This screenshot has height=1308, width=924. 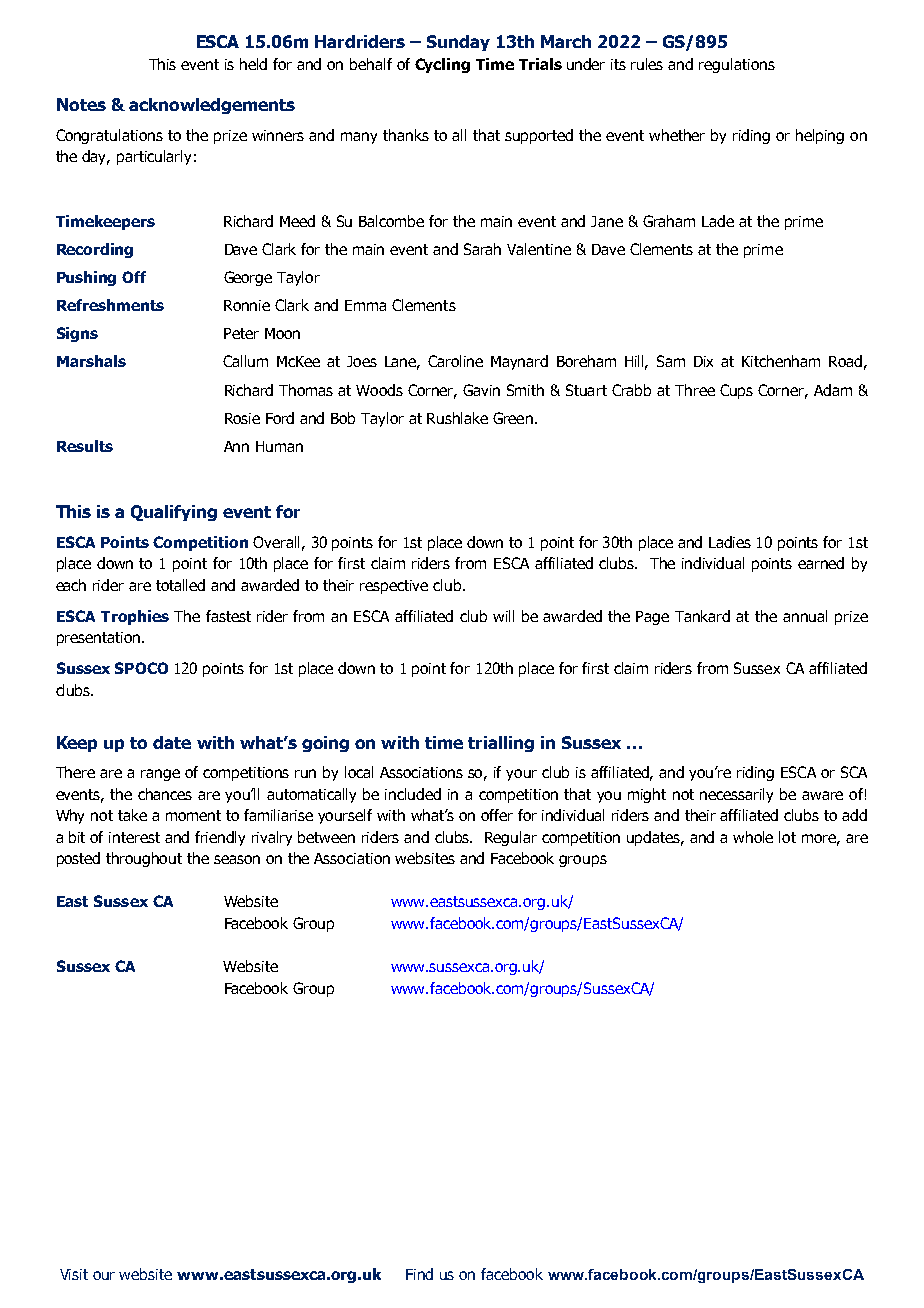 I want to click on Cycling, so click(x=442, y=65).
